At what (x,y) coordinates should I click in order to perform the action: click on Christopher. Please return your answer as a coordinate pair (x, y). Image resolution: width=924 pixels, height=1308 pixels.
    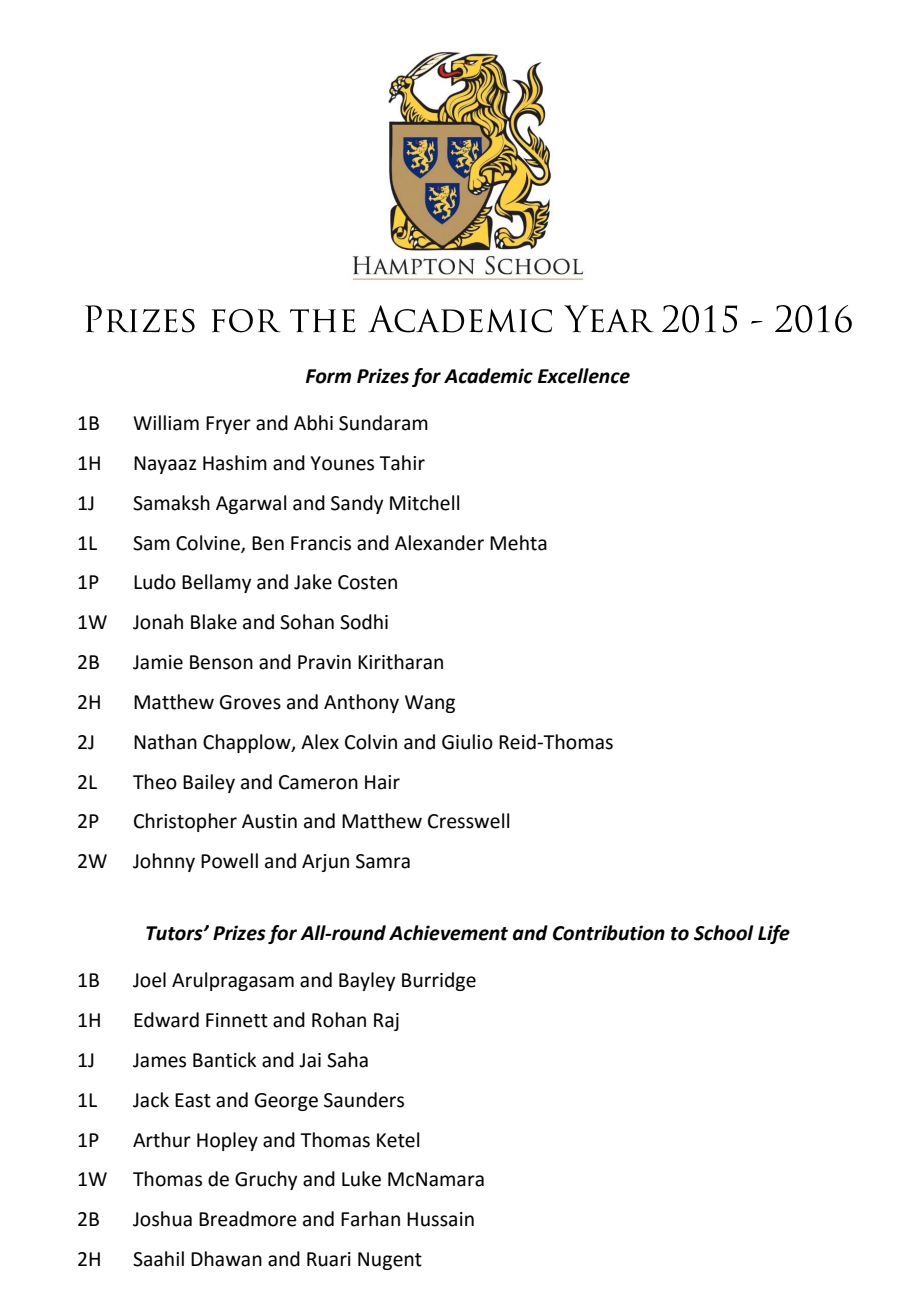
    Looking at the image, I should click on (185, 822).
